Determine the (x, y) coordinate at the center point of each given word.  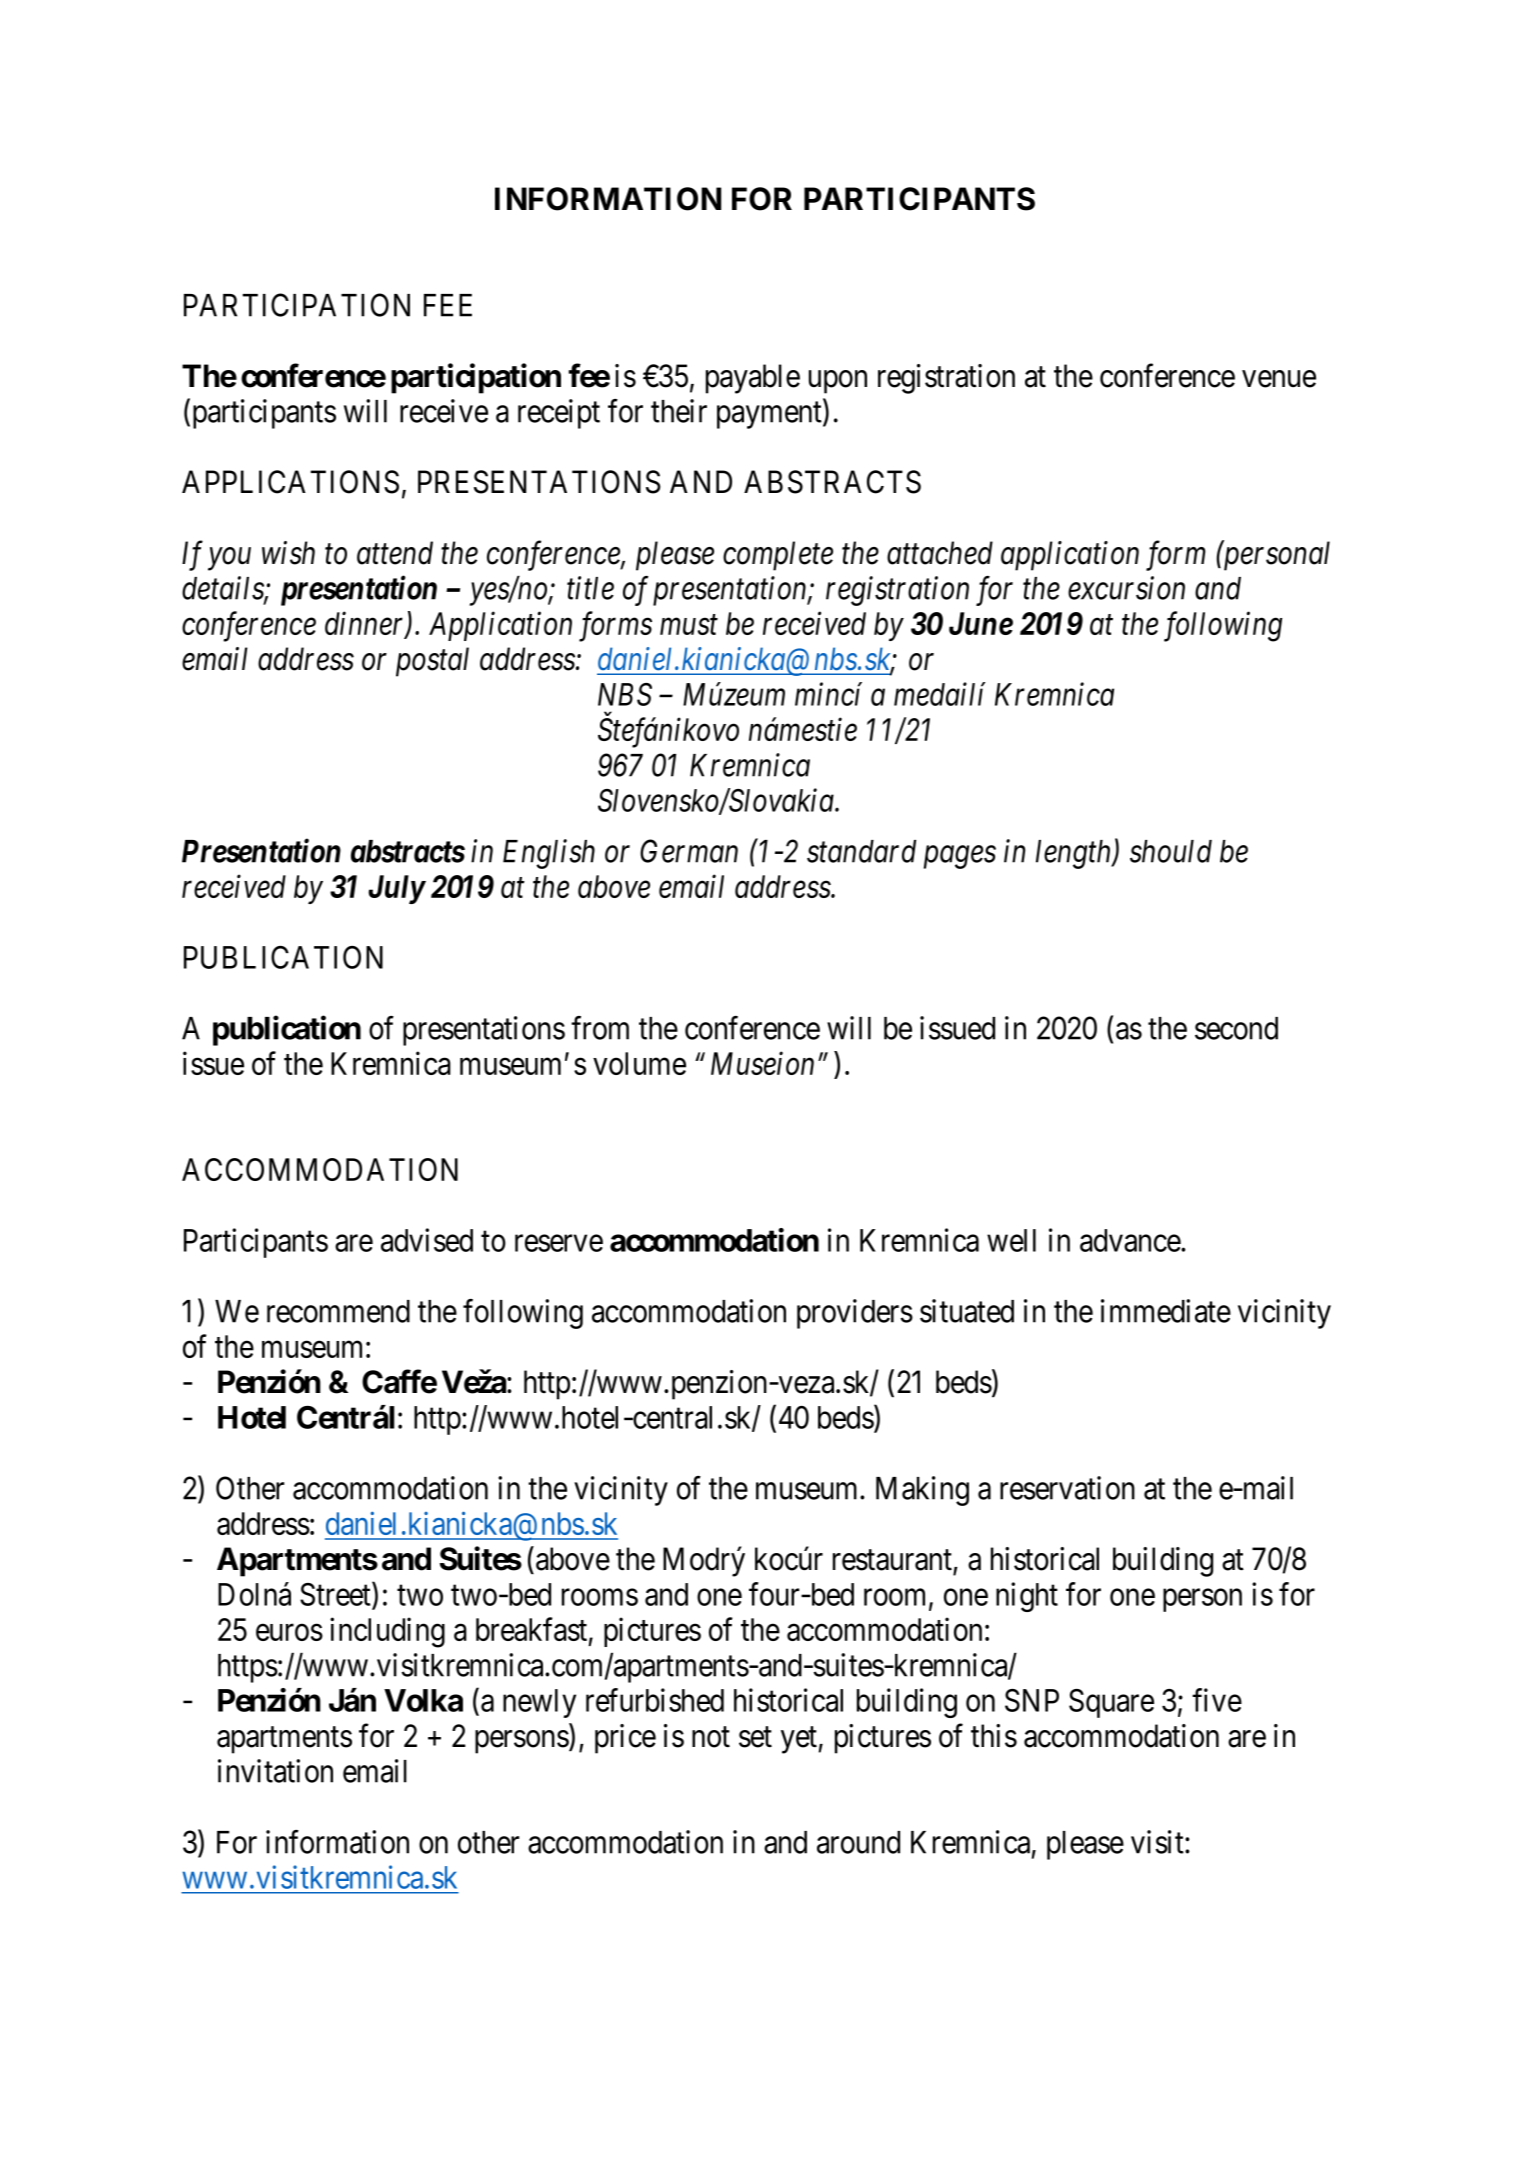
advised (427, 1240)
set (755, 1737)
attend (395, 553)
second (1236, 1028)
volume (639, 1063)
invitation (275, 1771)
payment (770, 415)
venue (1279, 379)
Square (1111, 1703)
